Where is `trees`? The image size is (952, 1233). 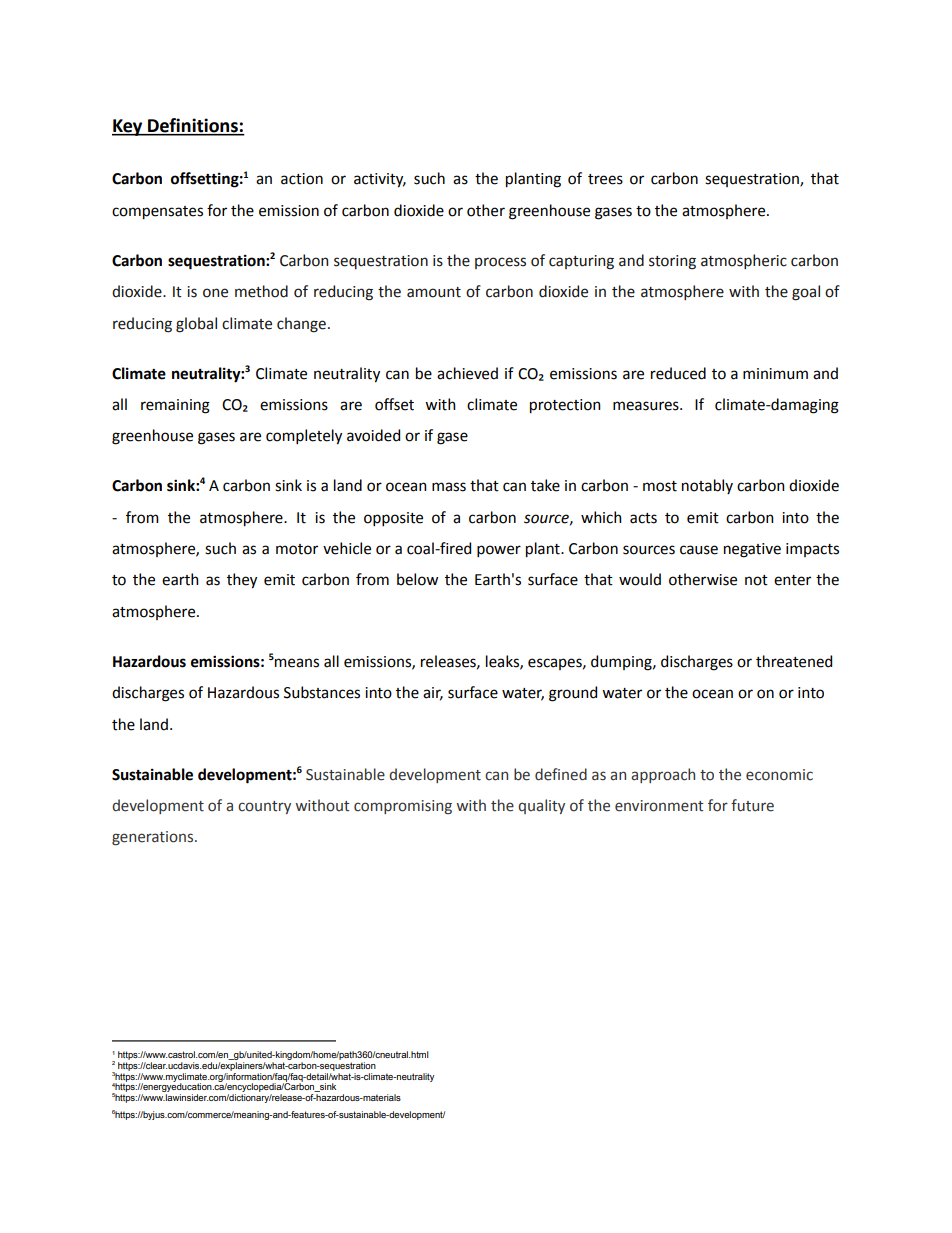 trees is located at coordinates (605, 179).
